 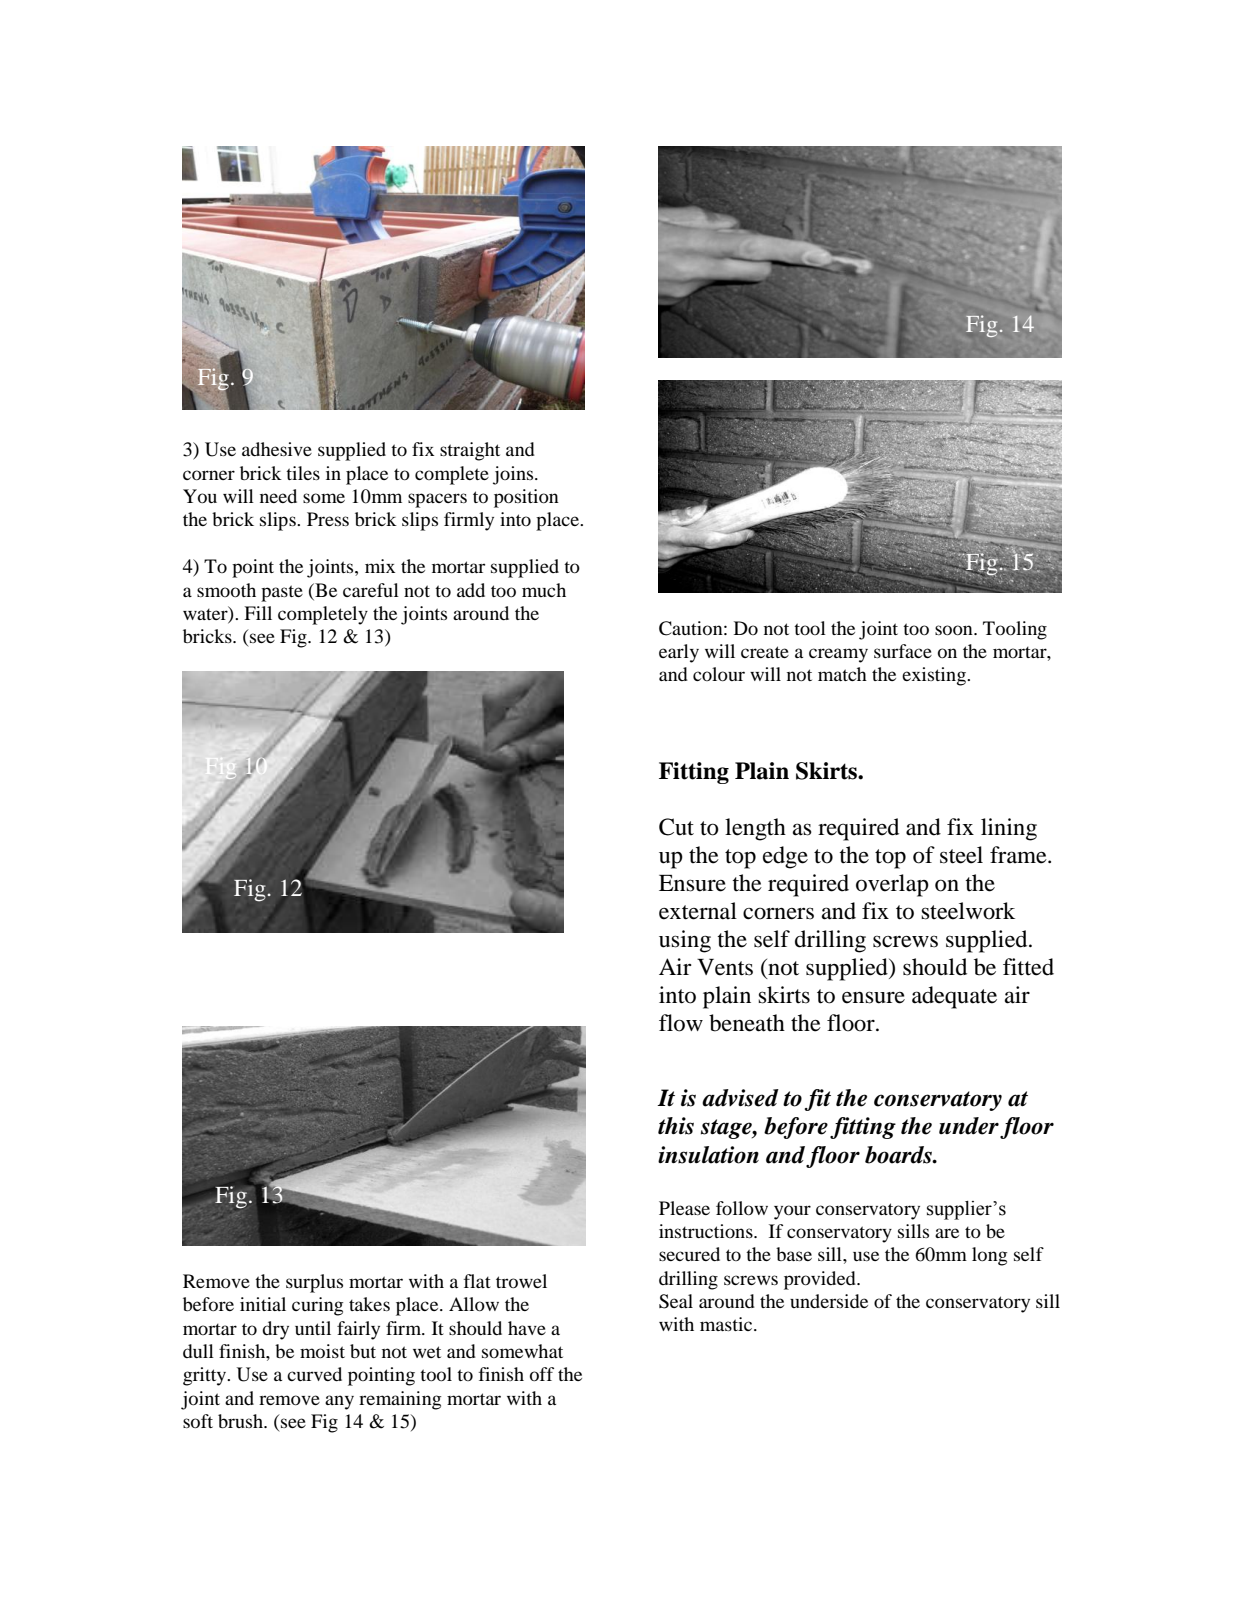 I want to click on using, so click(x=685, y=941).
